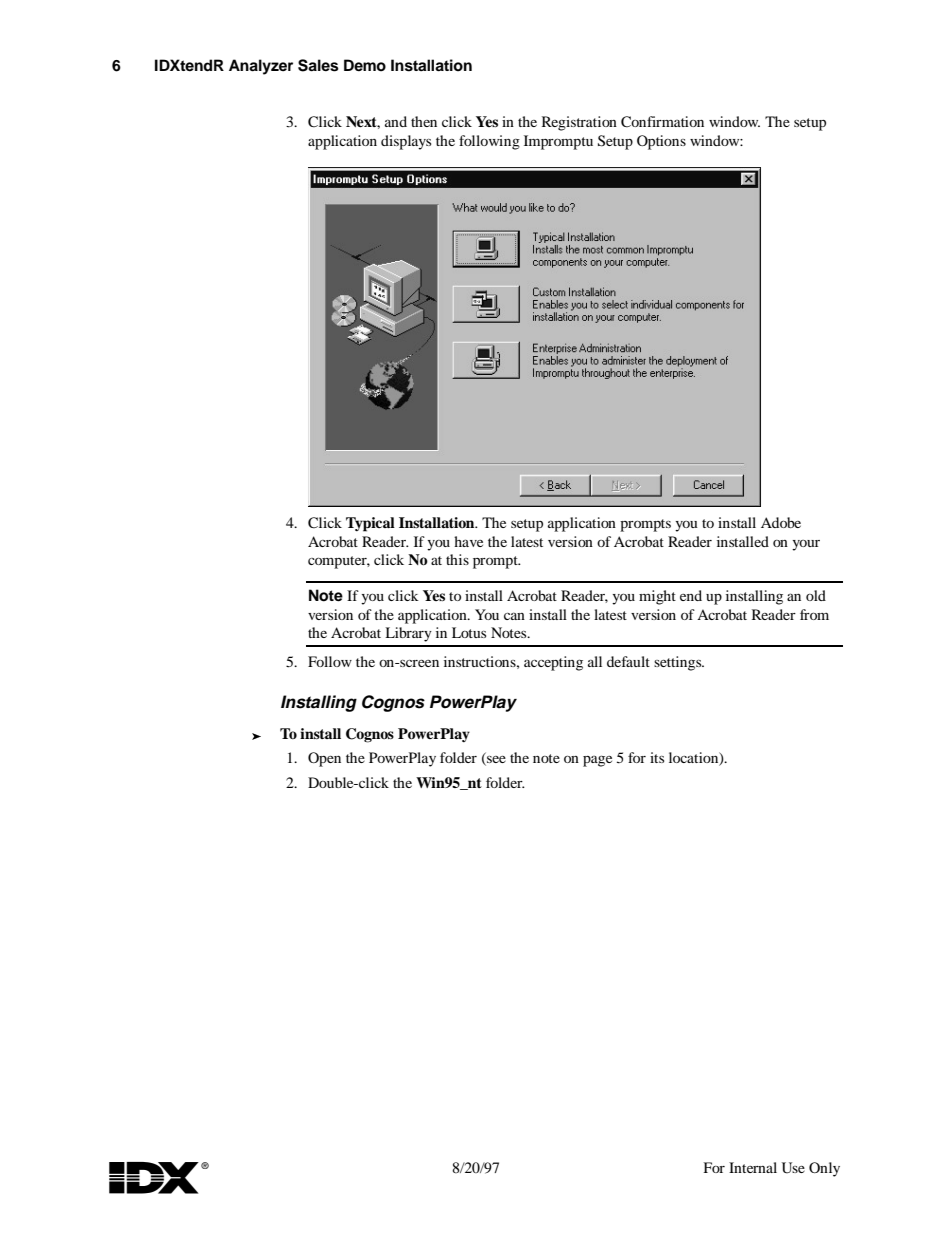 Image resolution: width=952 pixels, height=1233 pixels. I want to click on Confirmation, so click(662, 122).
